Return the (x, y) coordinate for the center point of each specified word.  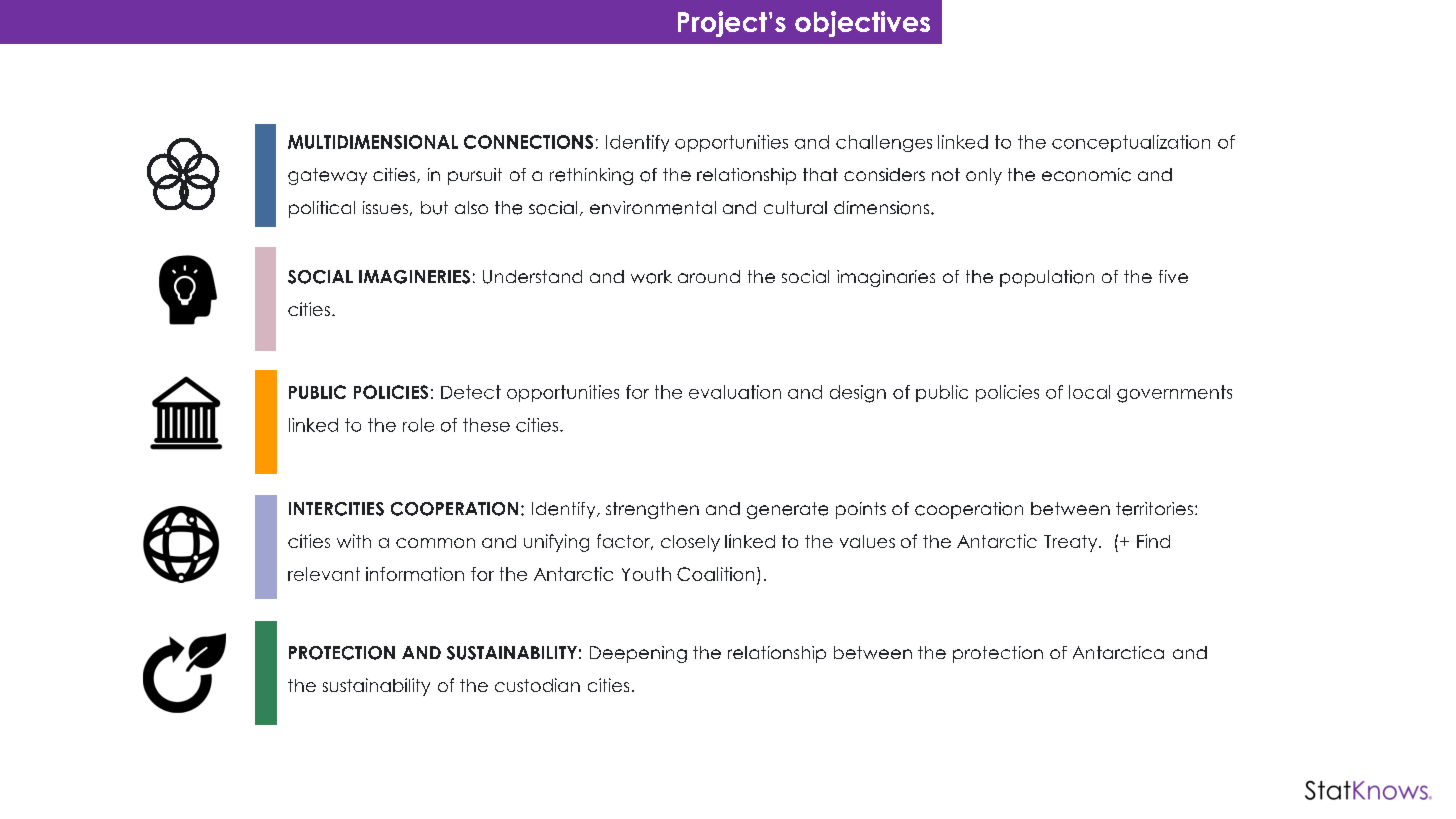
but (434, 208)
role (418, 425)
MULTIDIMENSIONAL (373, 142)
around (709, 276)
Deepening (638, 654)
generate (787, 510)
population (1047, 278)
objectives (862, 24)
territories (1154, 509)
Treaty (1072, 543)
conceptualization (1131, 143)
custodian (537, 685)
